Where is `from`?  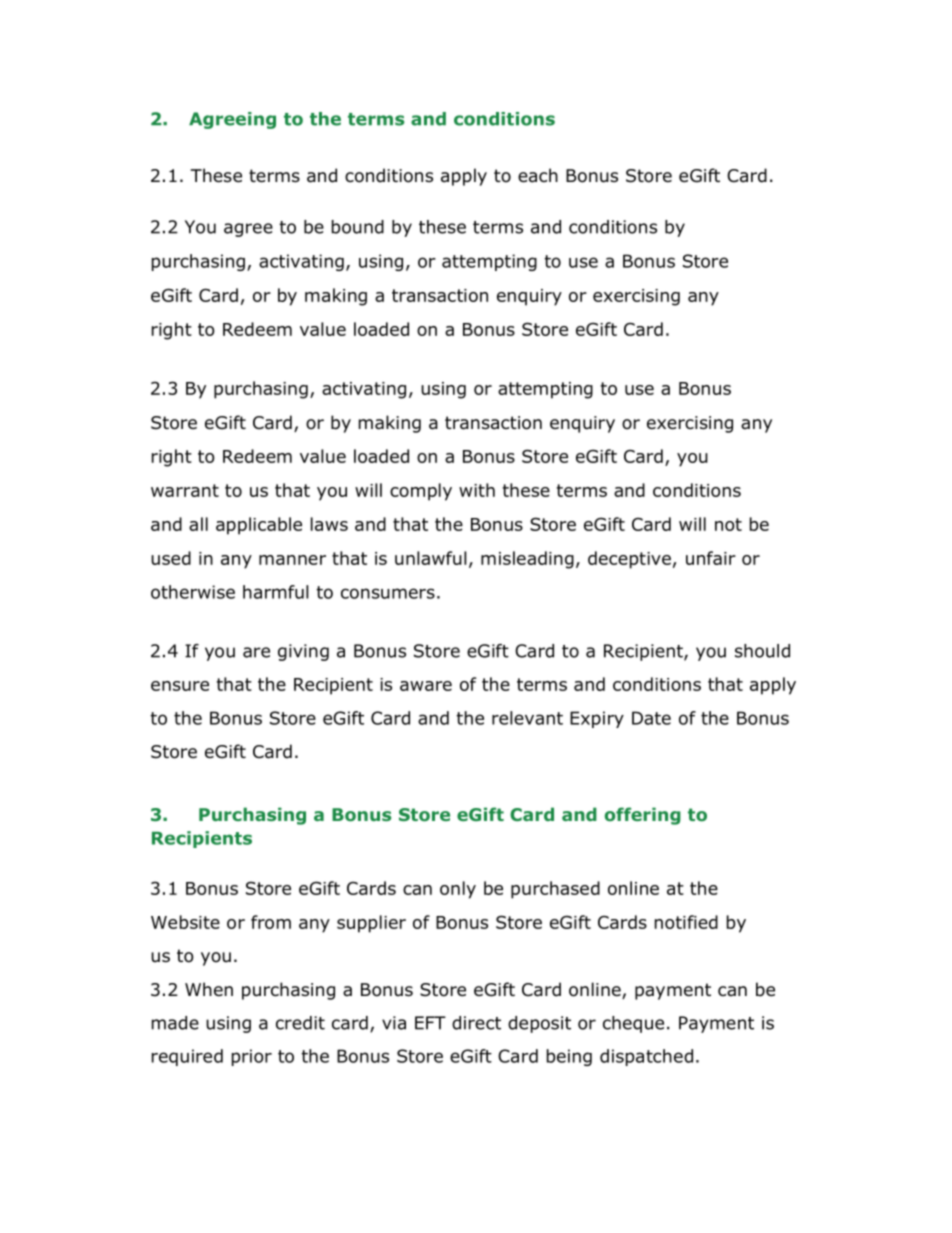 from is located at coordinates (271, 922).
